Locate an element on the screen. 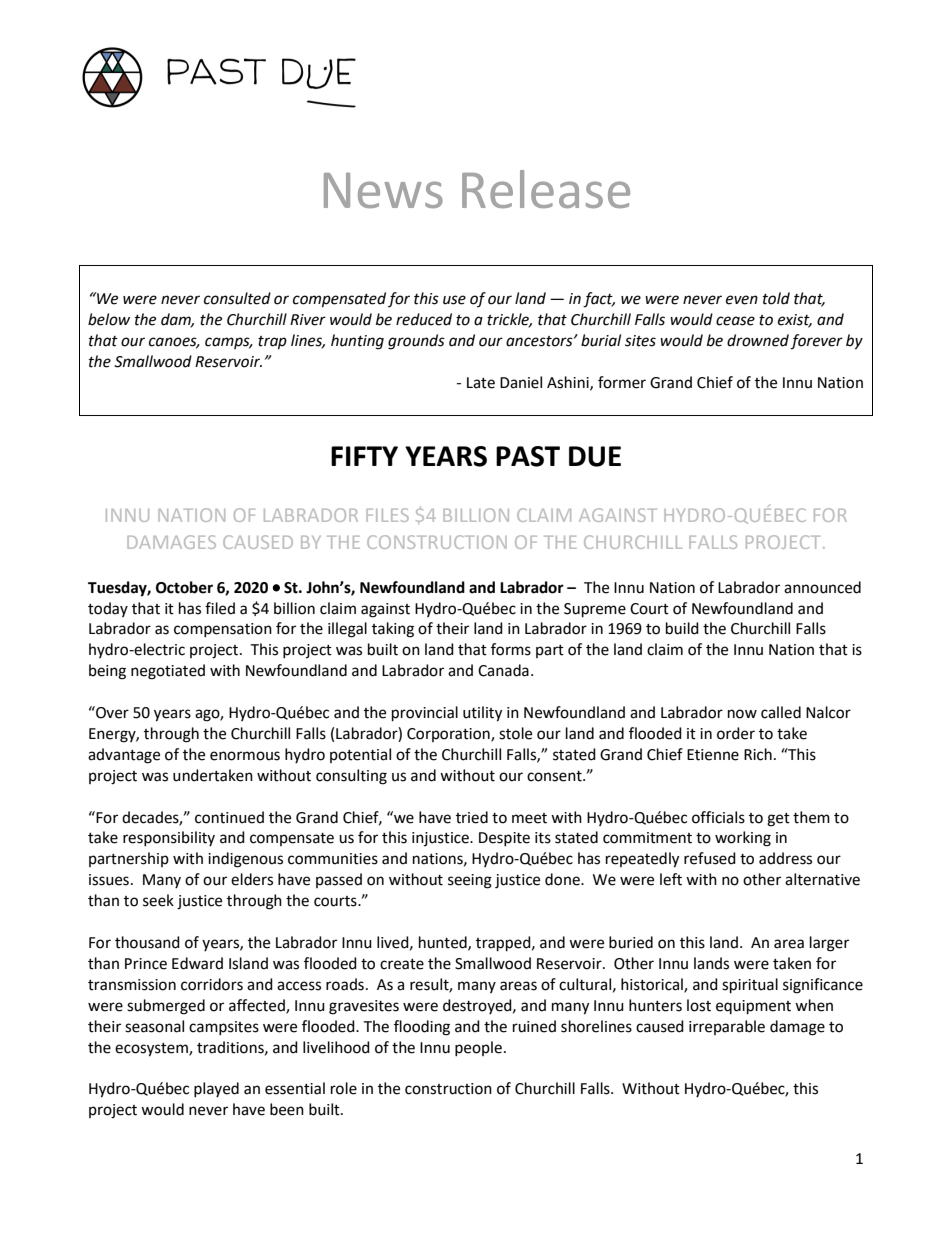 This screenshot has height=1233, width=952. Release is located at coordinates (546, 189).
